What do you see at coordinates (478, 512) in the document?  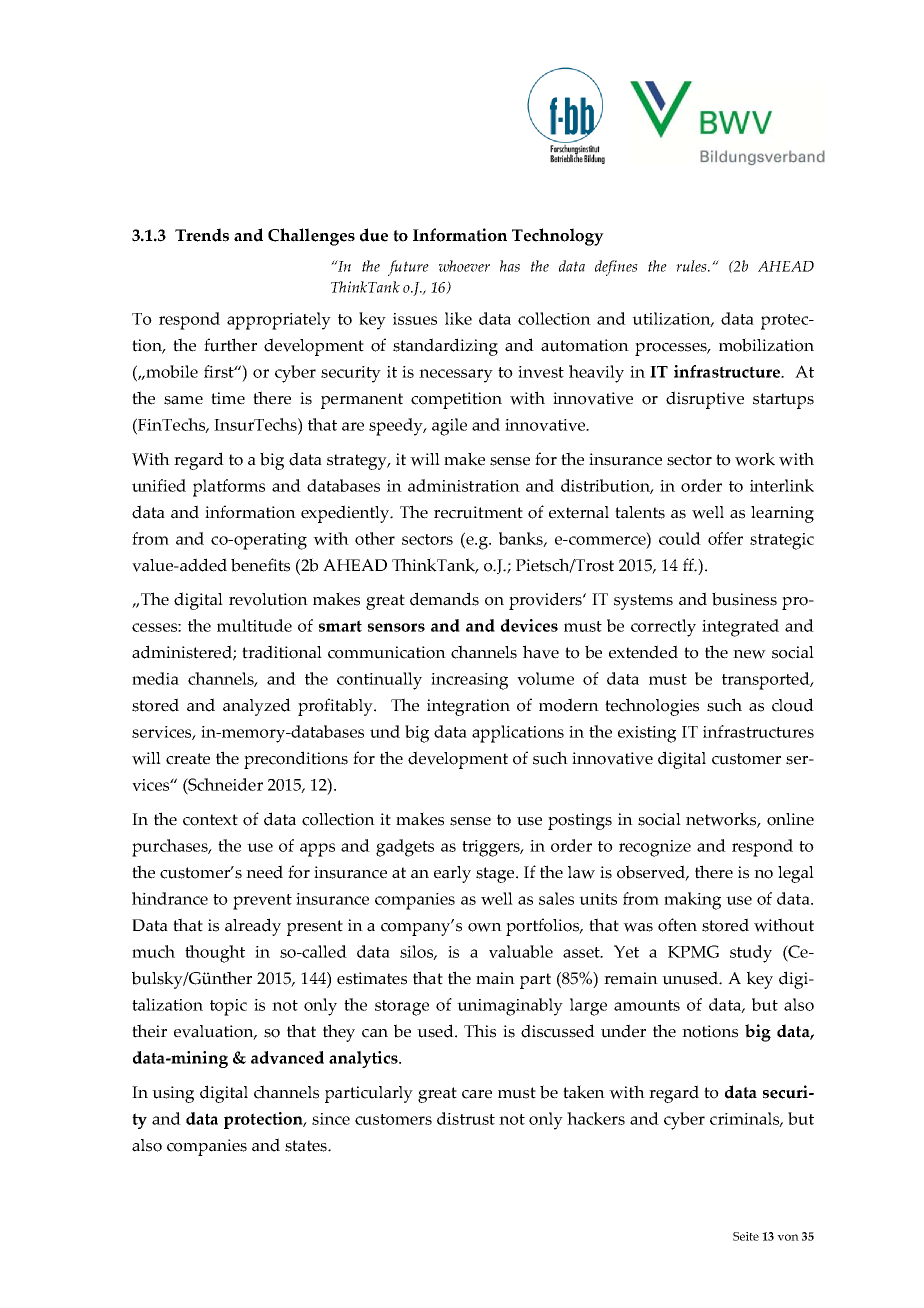 I see `recruitment` at bounding box center [478, 512].
